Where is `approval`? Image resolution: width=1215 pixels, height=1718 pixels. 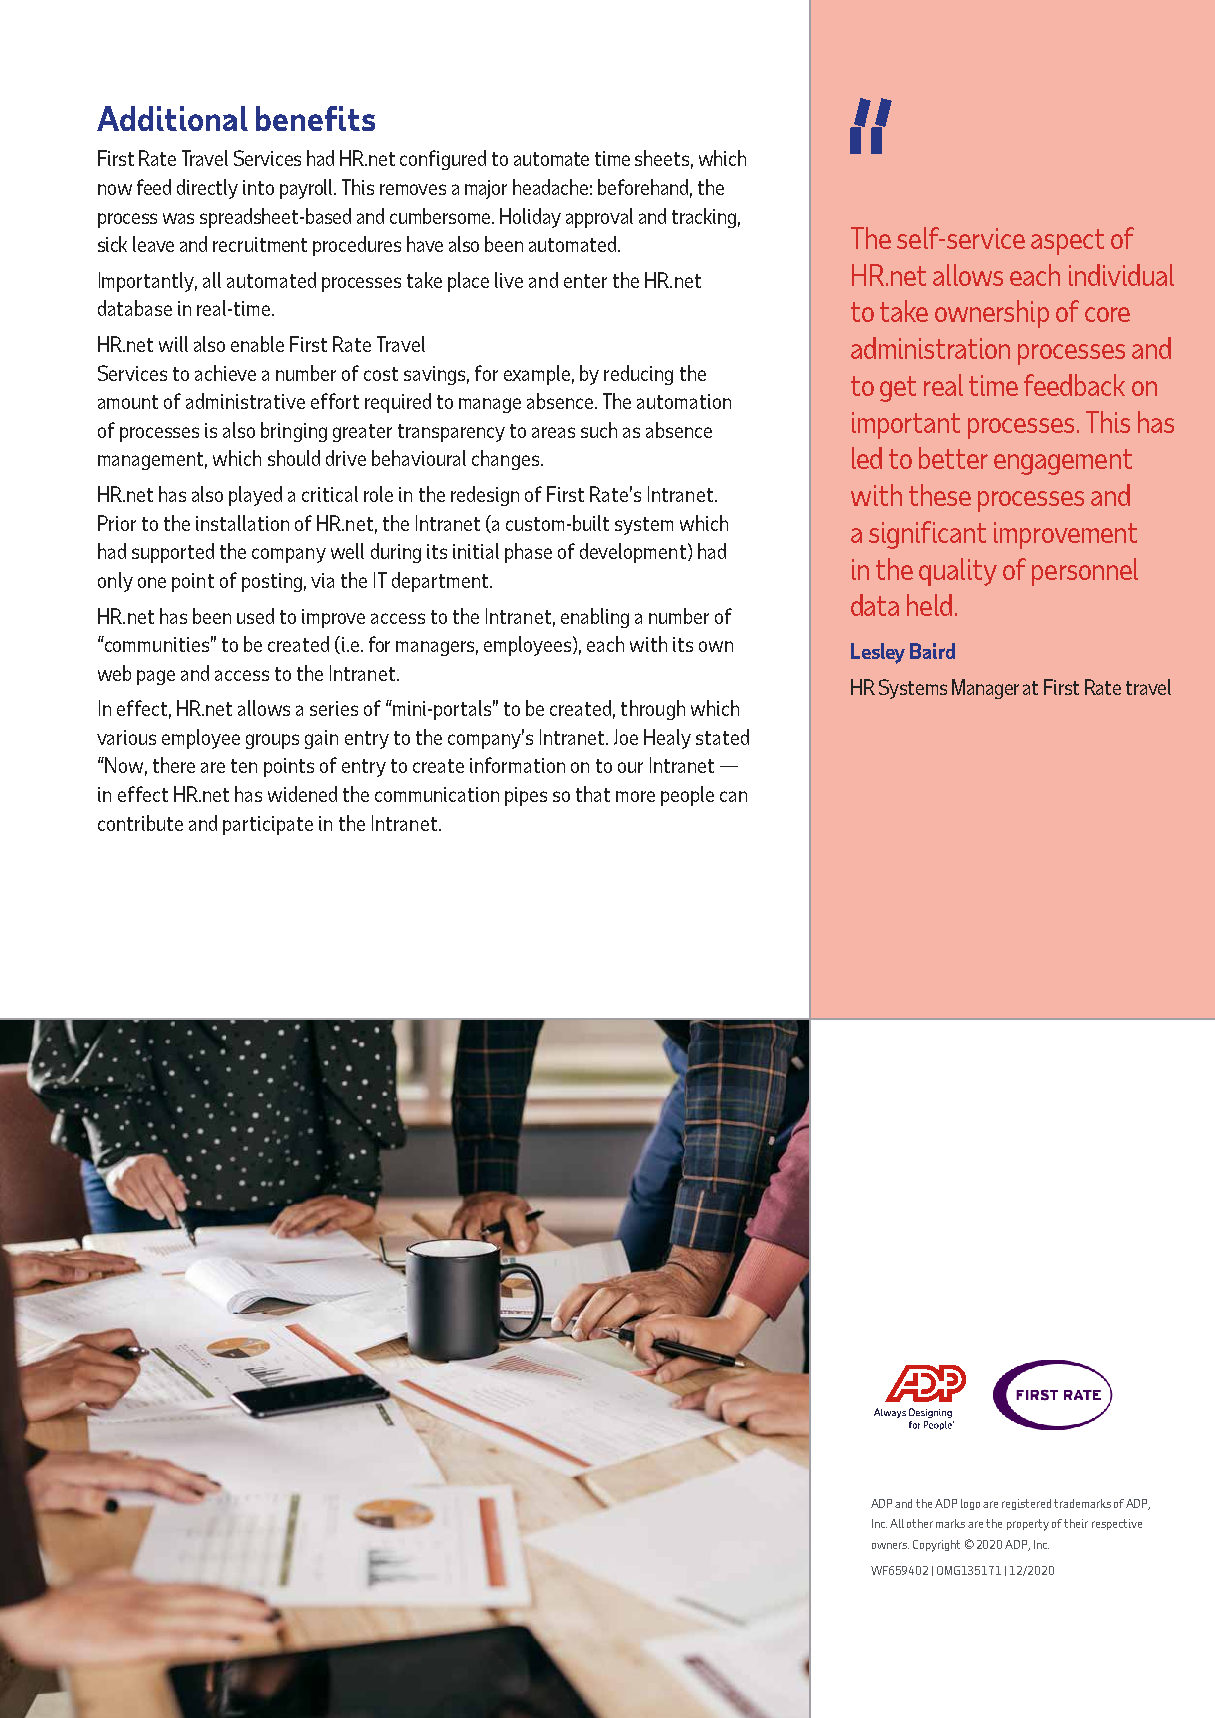
approval is located at coordinates (599, 218).
